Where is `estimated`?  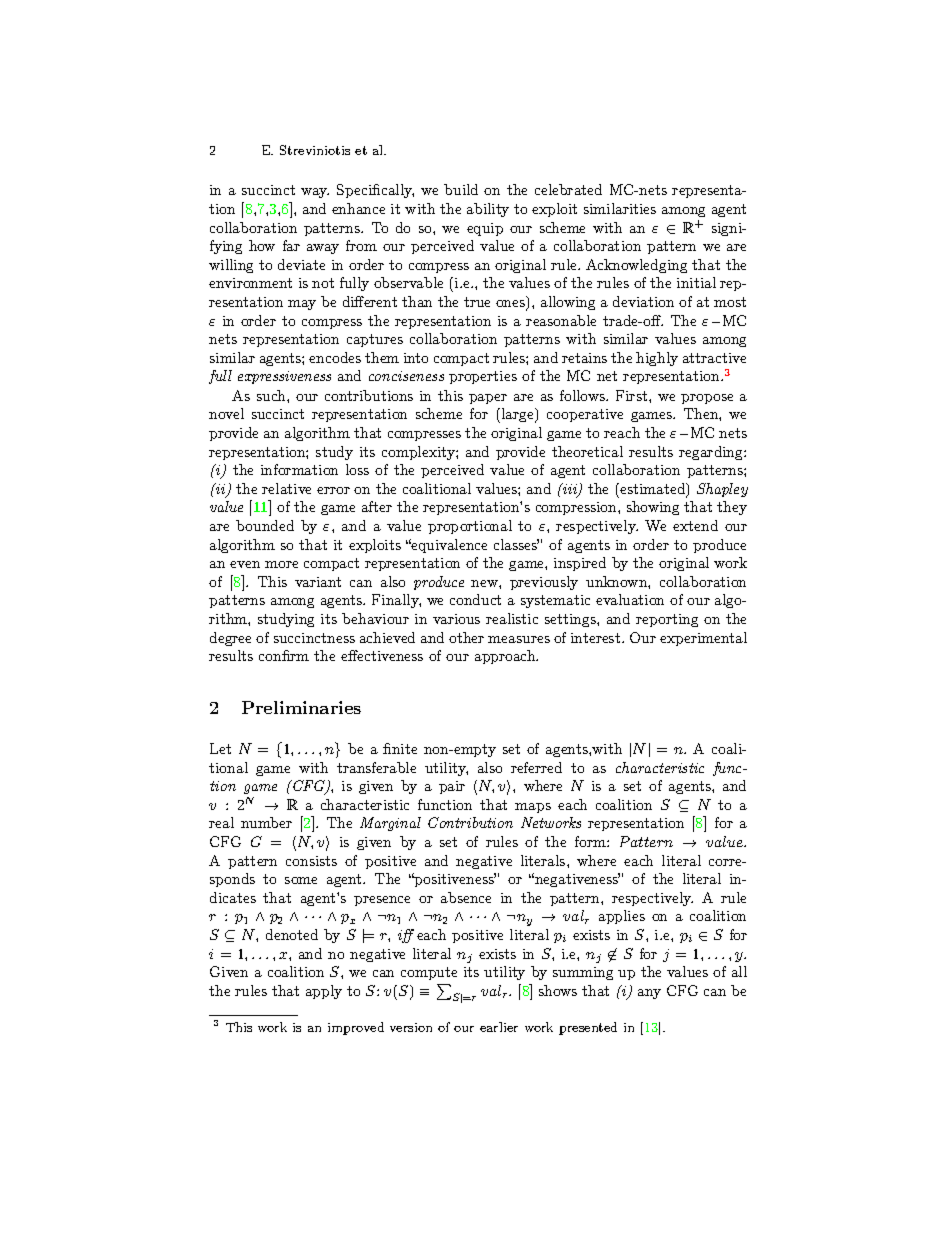
estimated is located at coordinates (653, 490).
